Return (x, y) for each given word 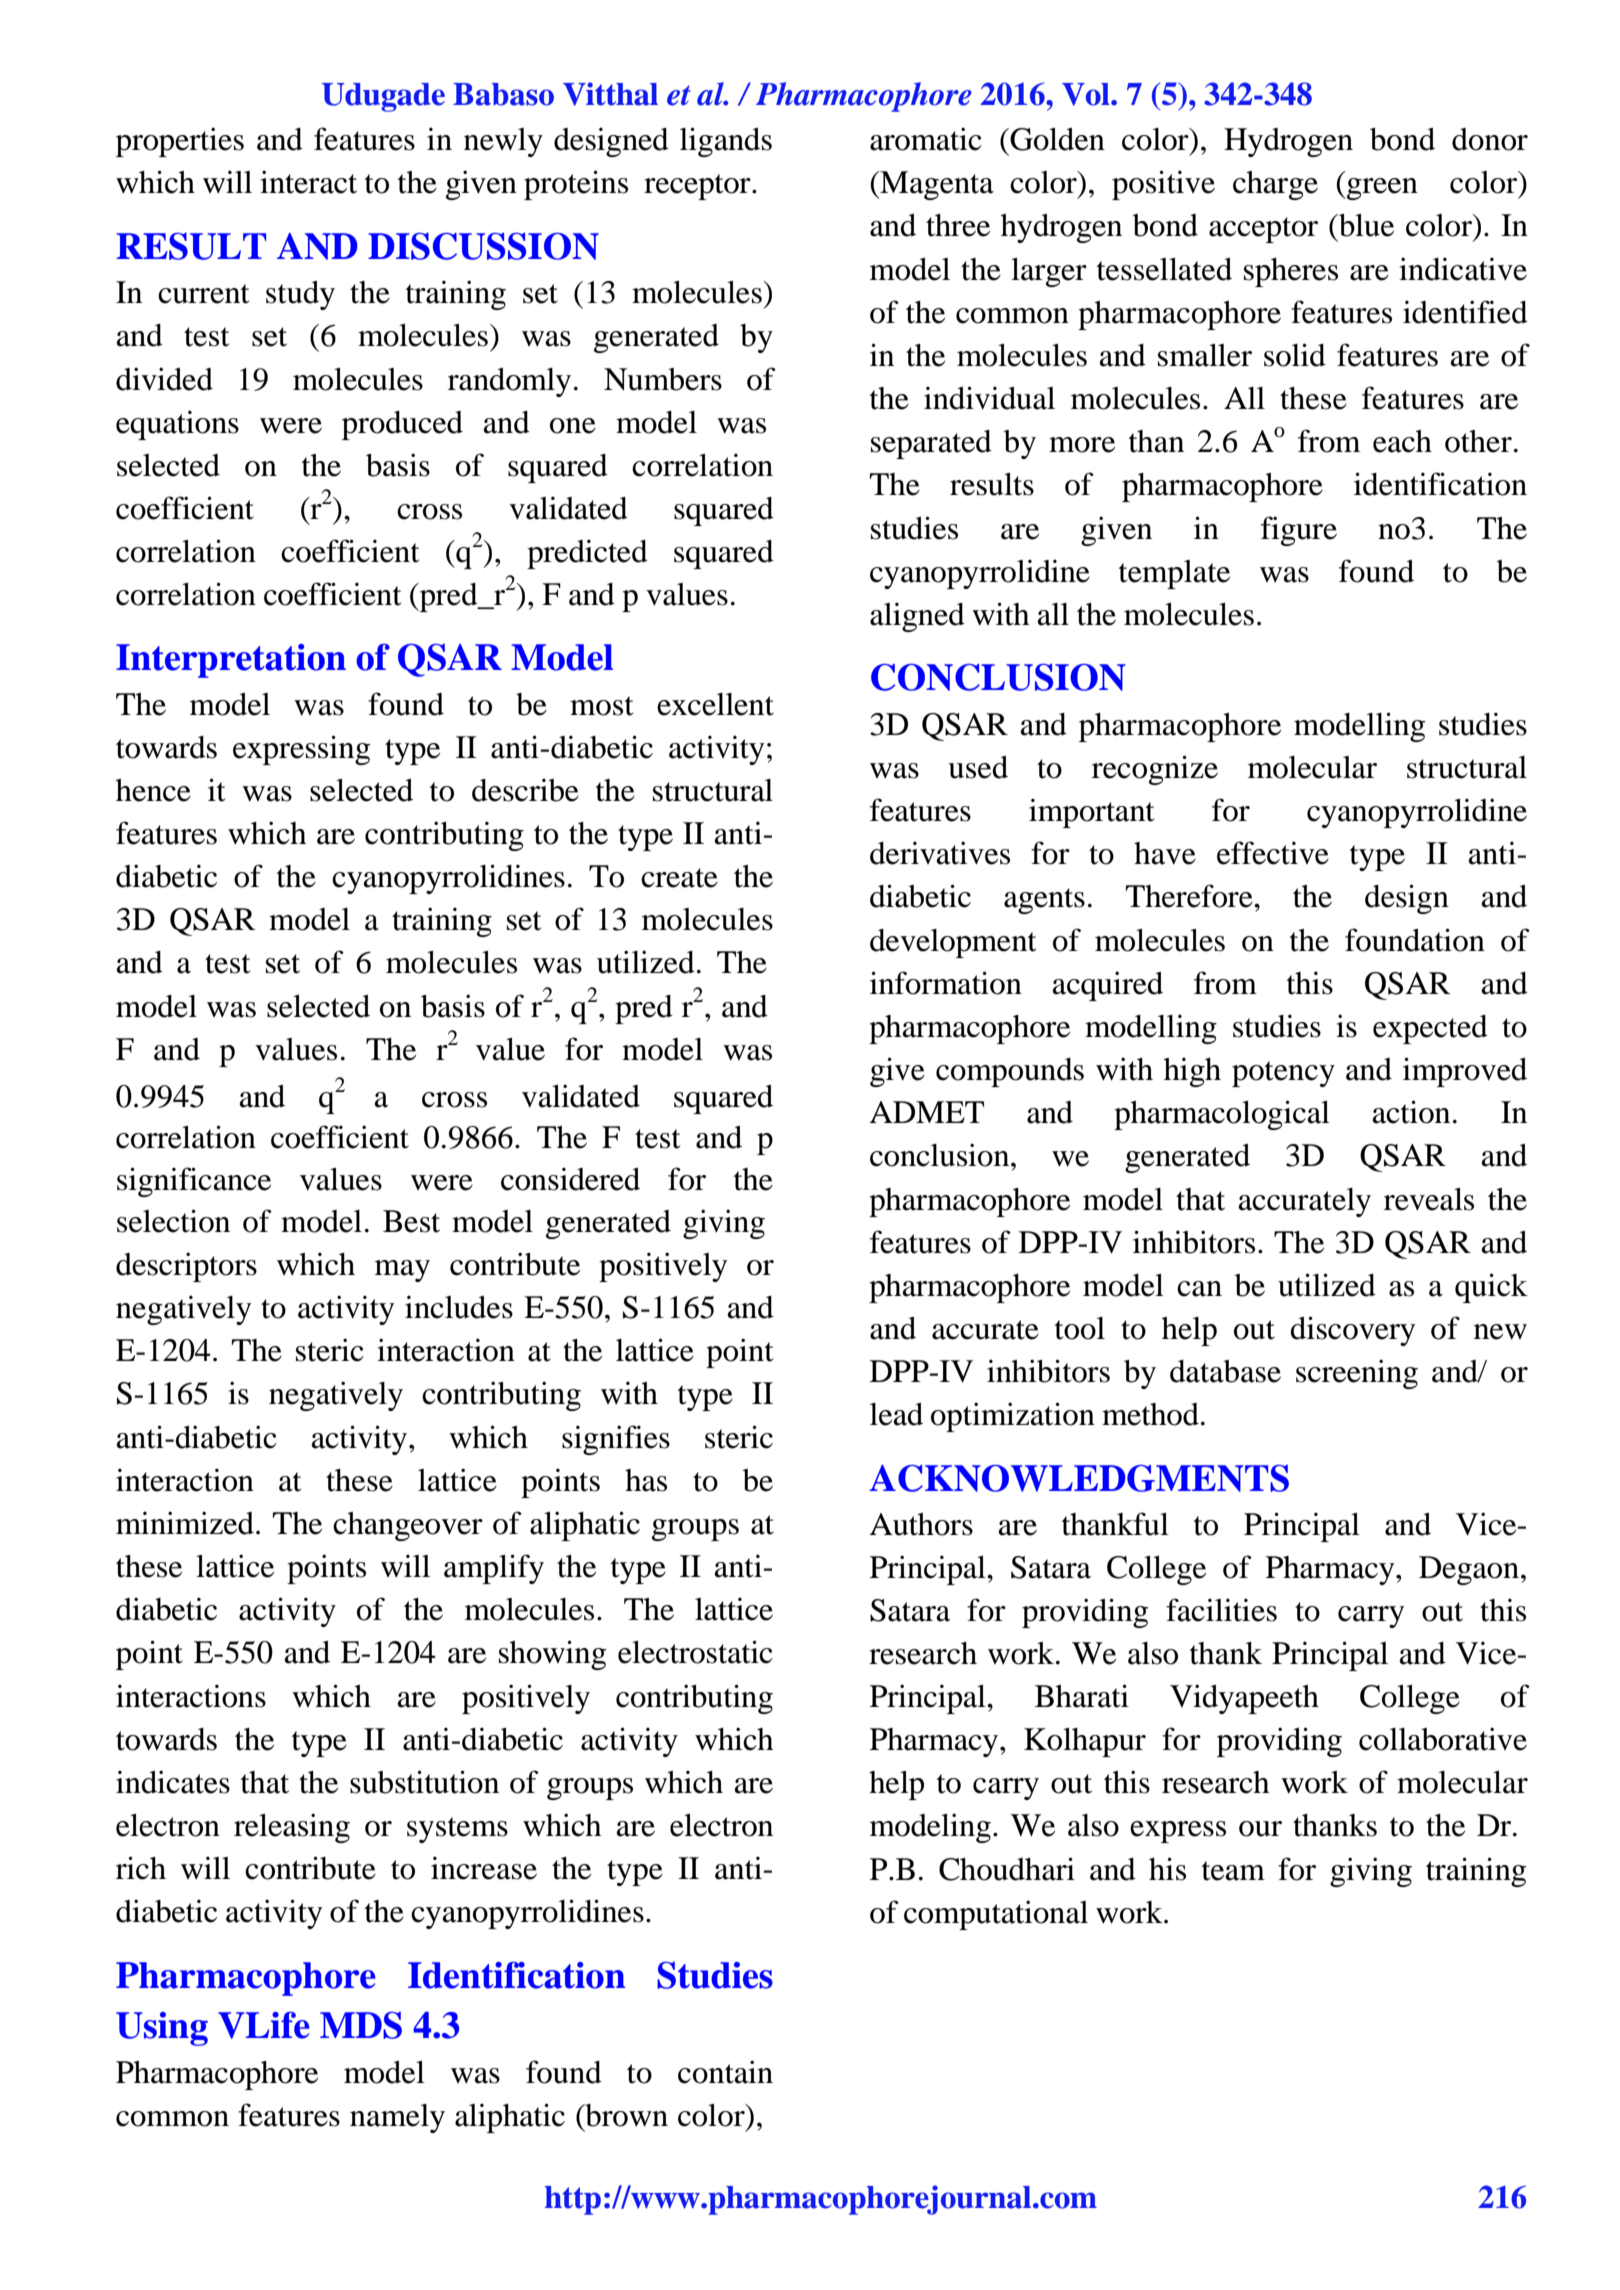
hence (153, 790)
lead (896, 1414)
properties (180, 142)
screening (1357, 1374)
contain (725, 2072)
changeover (408, 1526)
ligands (726, 142)
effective (1273, 853)
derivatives (940, 853)
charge (1275, 185)
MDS (361, 2025)
